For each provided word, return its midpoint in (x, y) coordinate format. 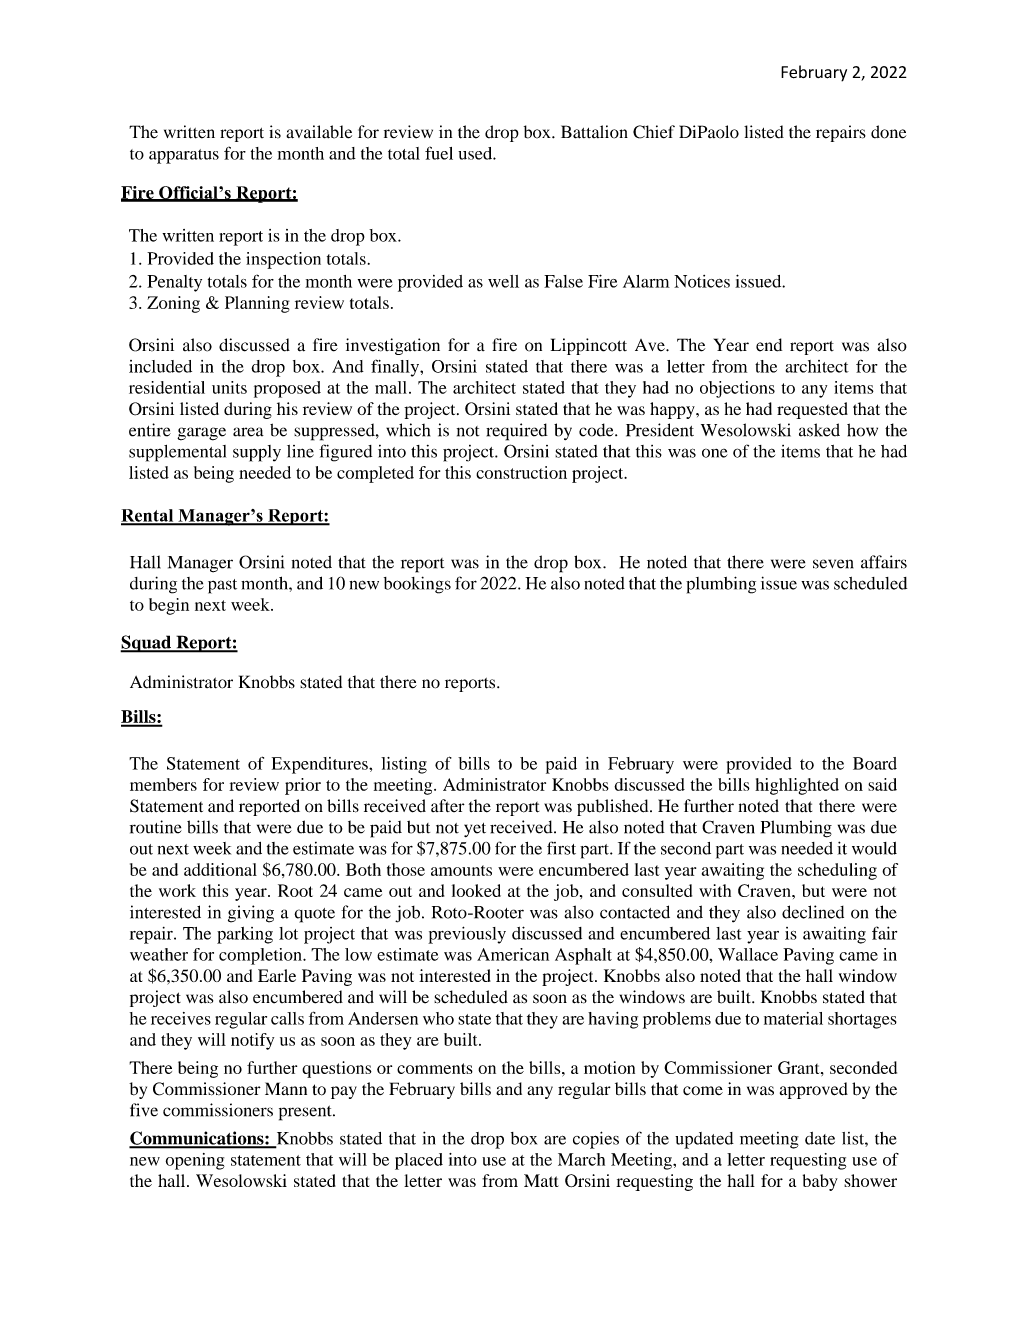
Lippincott (589, 346)
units (229, 387)
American (513, 954)
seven (833, 564)
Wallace (748, 954)
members (163, 784)
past (222, 586)
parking (245, 935)
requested (812, 410)
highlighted (797, 786)
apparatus (184, 156)
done (888, 132)
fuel (439, 153)
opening (195, 1161)
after (448, 805)
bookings (417, 585)
